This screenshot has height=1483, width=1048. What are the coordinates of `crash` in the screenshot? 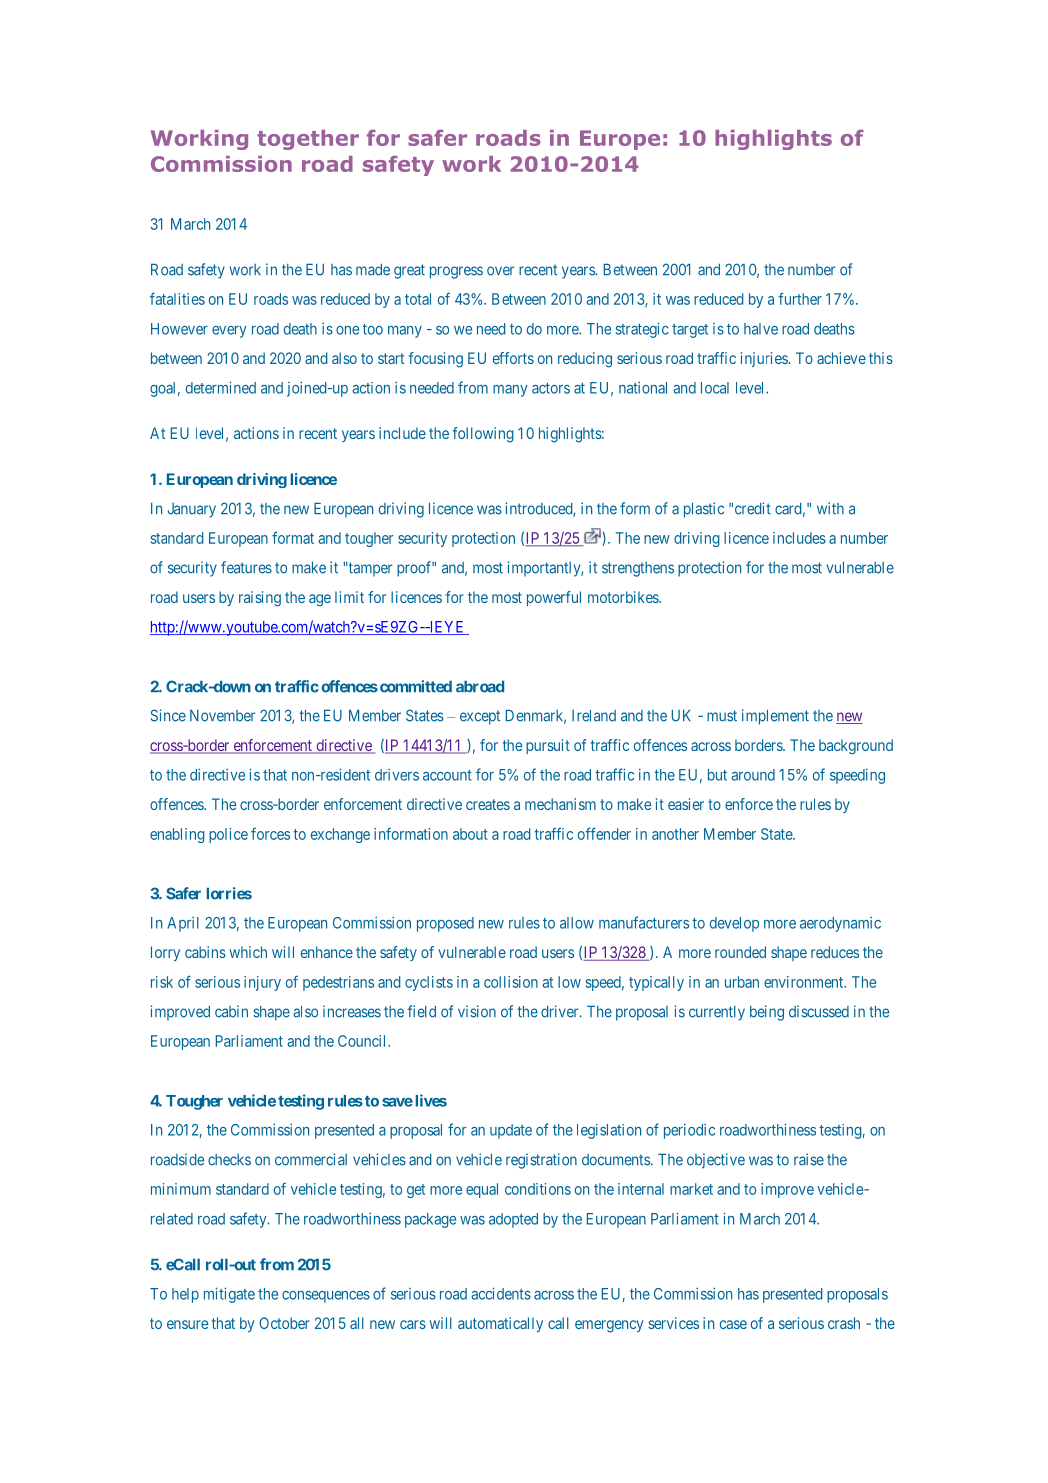 It's located at (844, 1323).
